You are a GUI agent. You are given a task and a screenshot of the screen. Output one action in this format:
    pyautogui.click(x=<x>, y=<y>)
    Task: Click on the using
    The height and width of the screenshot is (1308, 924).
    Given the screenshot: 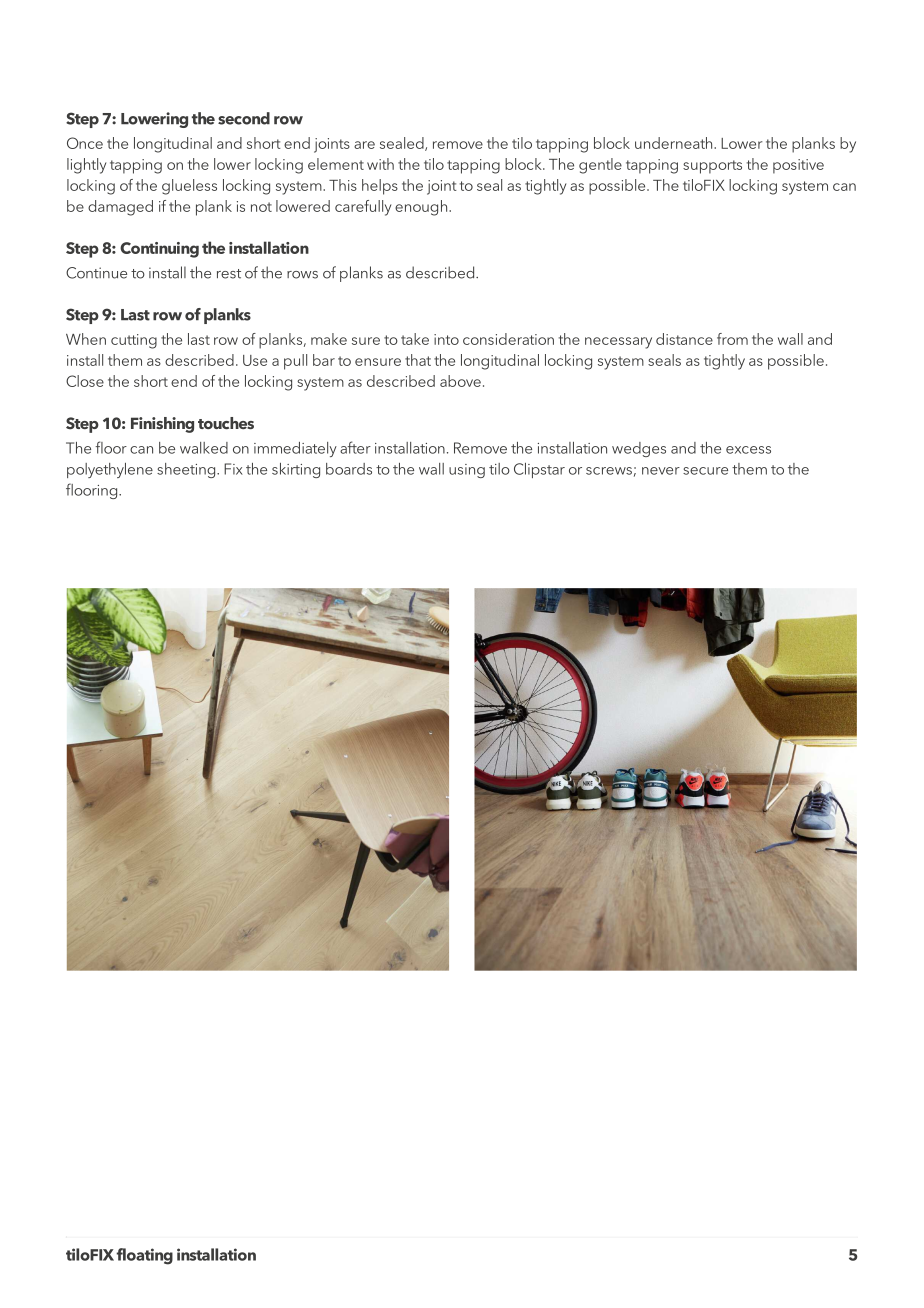 What is the action you would take?
    pyautogui.click(x=467, y=471)
